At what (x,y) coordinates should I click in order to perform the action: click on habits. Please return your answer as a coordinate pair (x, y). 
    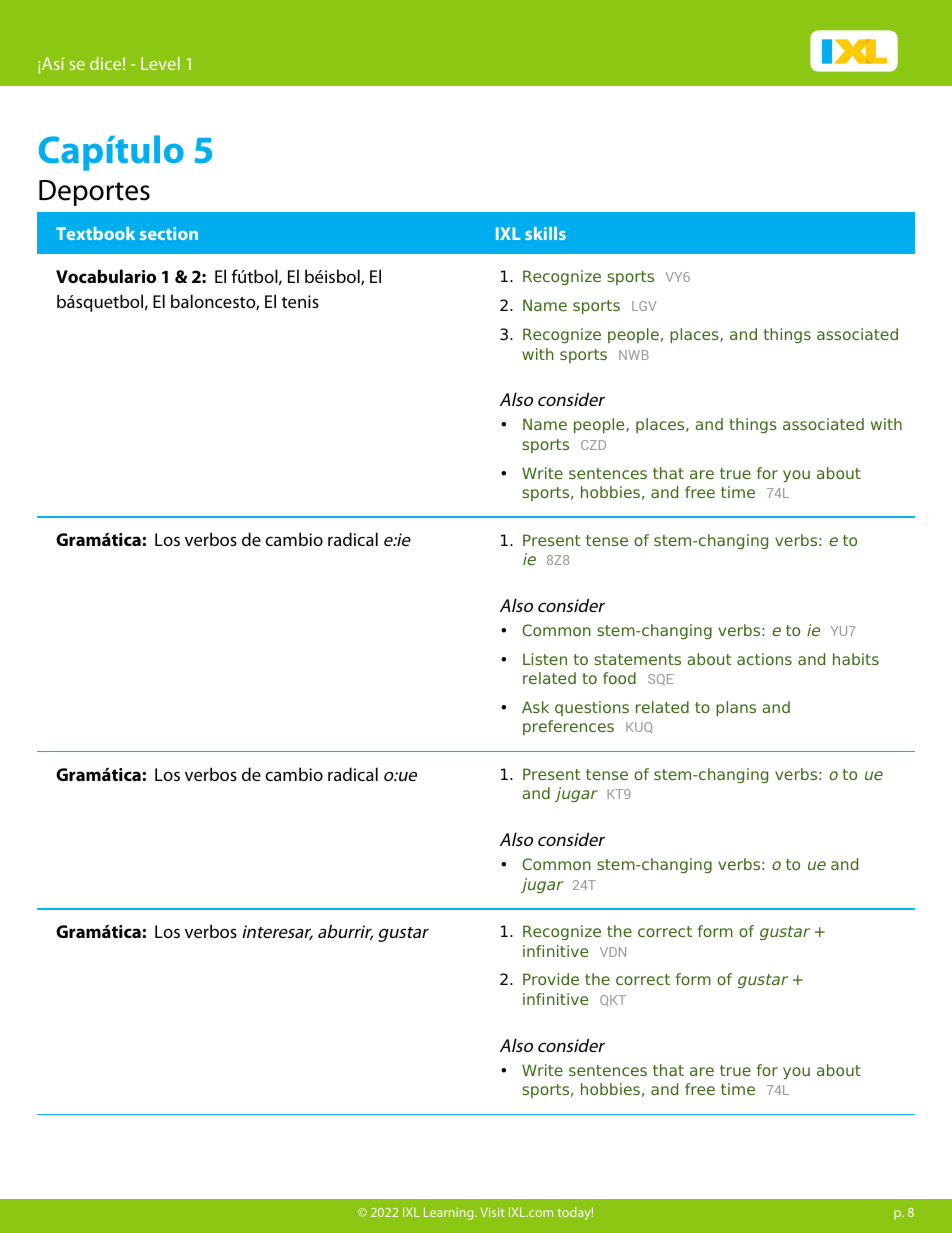
    Looking at the image, I should click on (856, 659).
